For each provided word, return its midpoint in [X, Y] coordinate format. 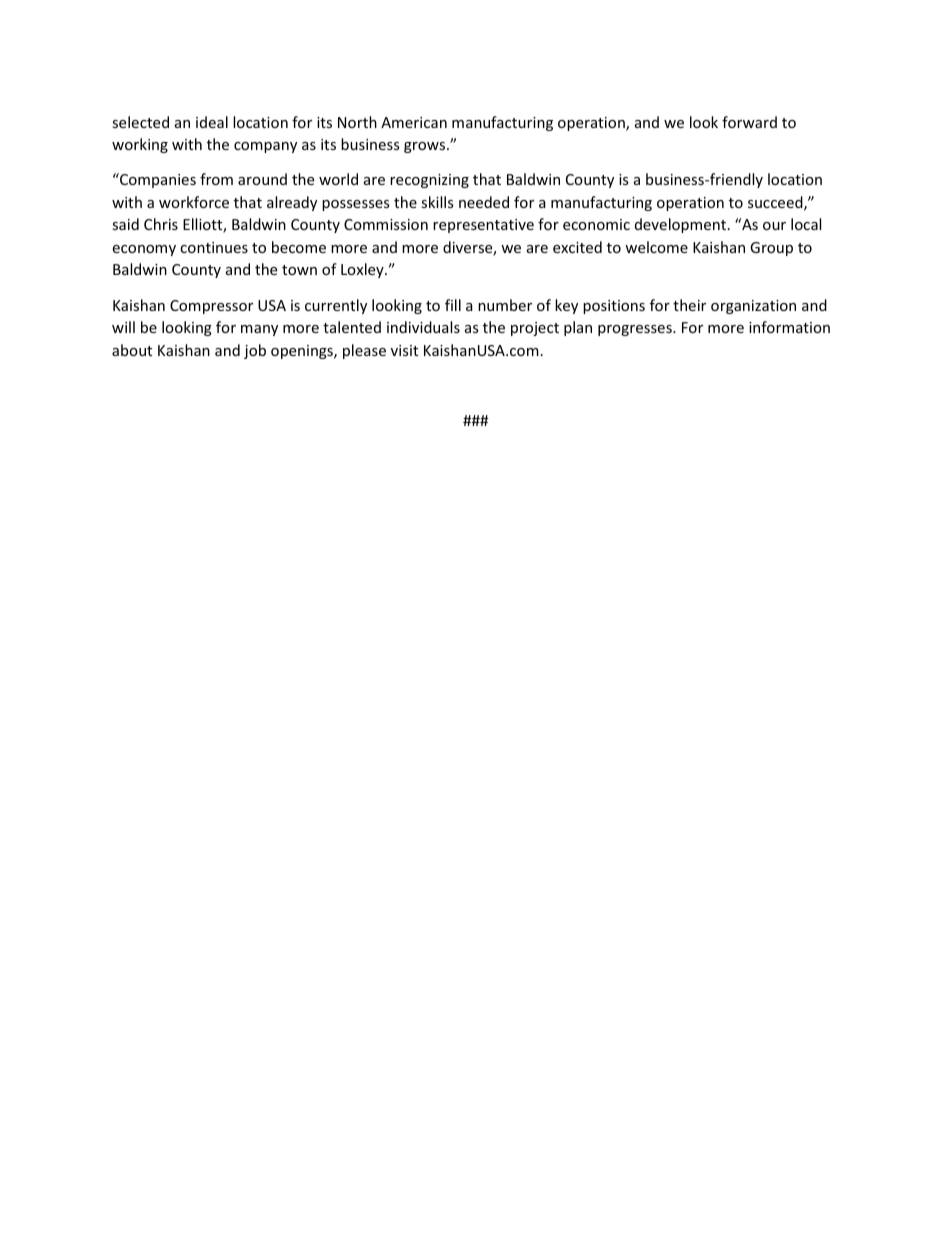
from [216, 179]
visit [404, 350]
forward [749, 122]
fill [453, 305]
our [774, 226]
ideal [212, 122]
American [414, 122]
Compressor [211, 307]
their [689, 305]
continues [214, 247]
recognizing [429, 181]
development [680, 225]
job [255, 351]
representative [483, 226]
